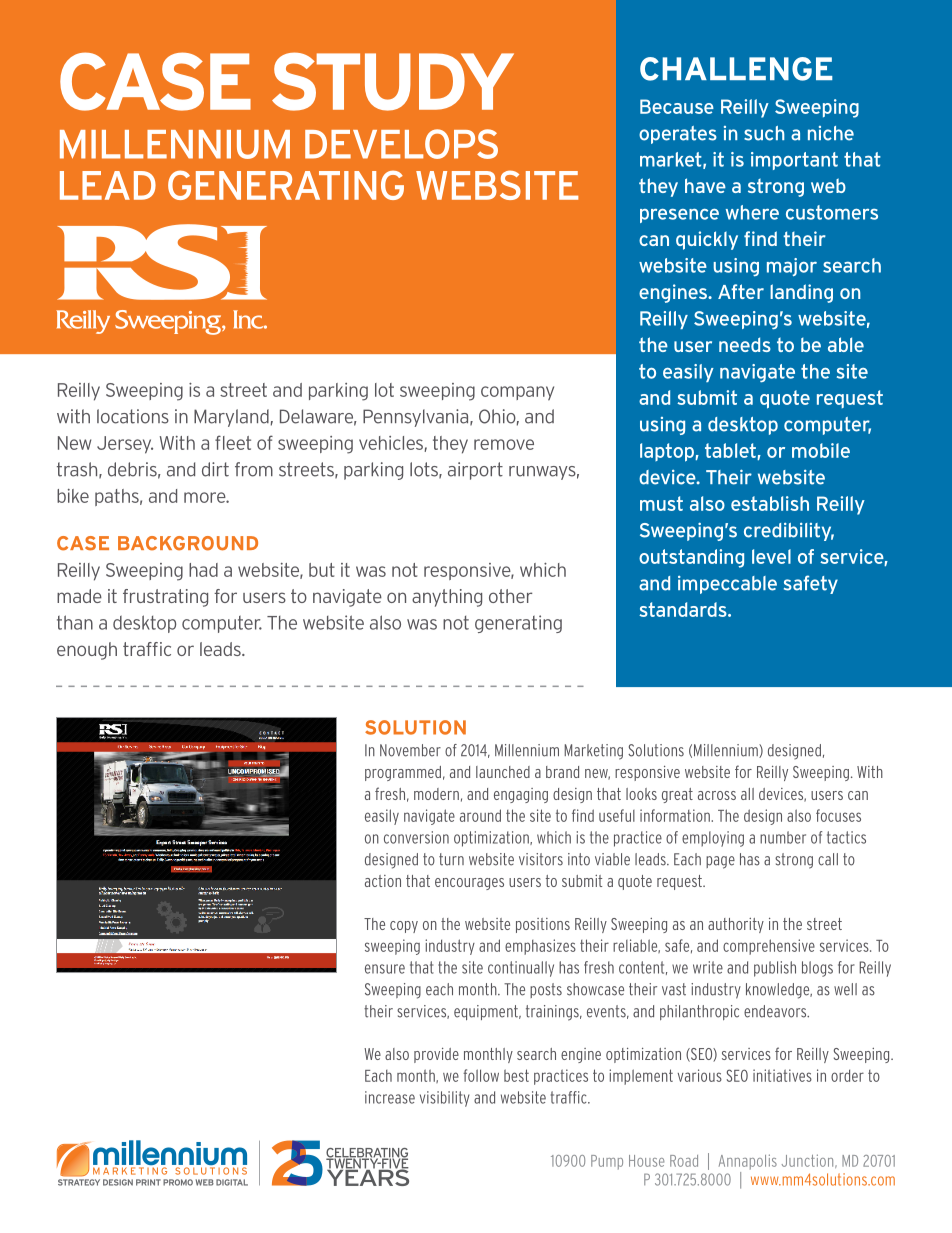  Describe the element at coordinates (390, 1097) in the screenshot. I see `increase` at that location.
